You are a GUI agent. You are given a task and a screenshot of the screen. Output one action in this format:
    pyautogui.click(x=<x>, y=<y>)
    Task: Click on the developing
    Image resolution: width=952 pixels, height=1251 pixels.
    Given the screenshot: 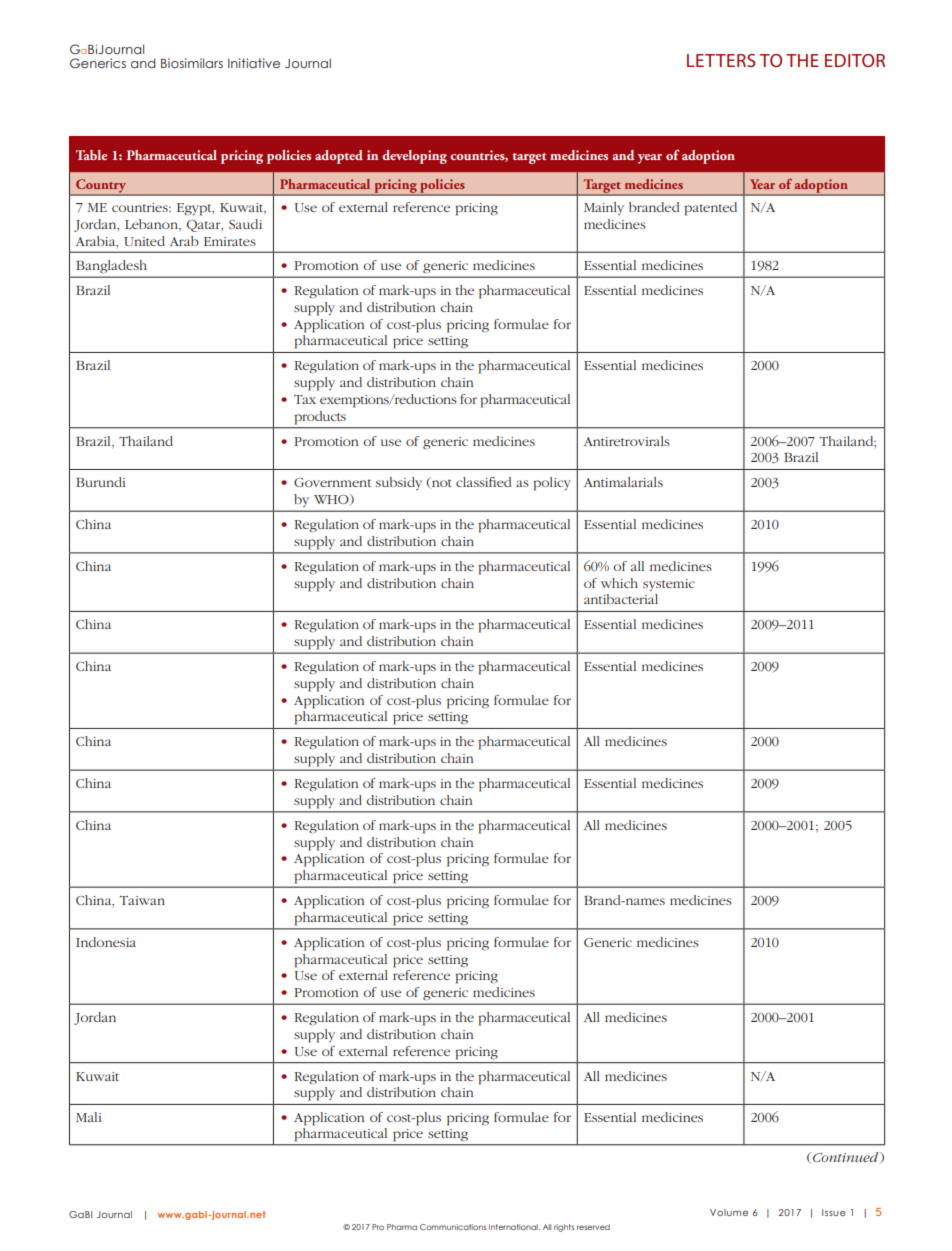 What is the action you would take?
    pyautogui.click(x=414, y=157)
